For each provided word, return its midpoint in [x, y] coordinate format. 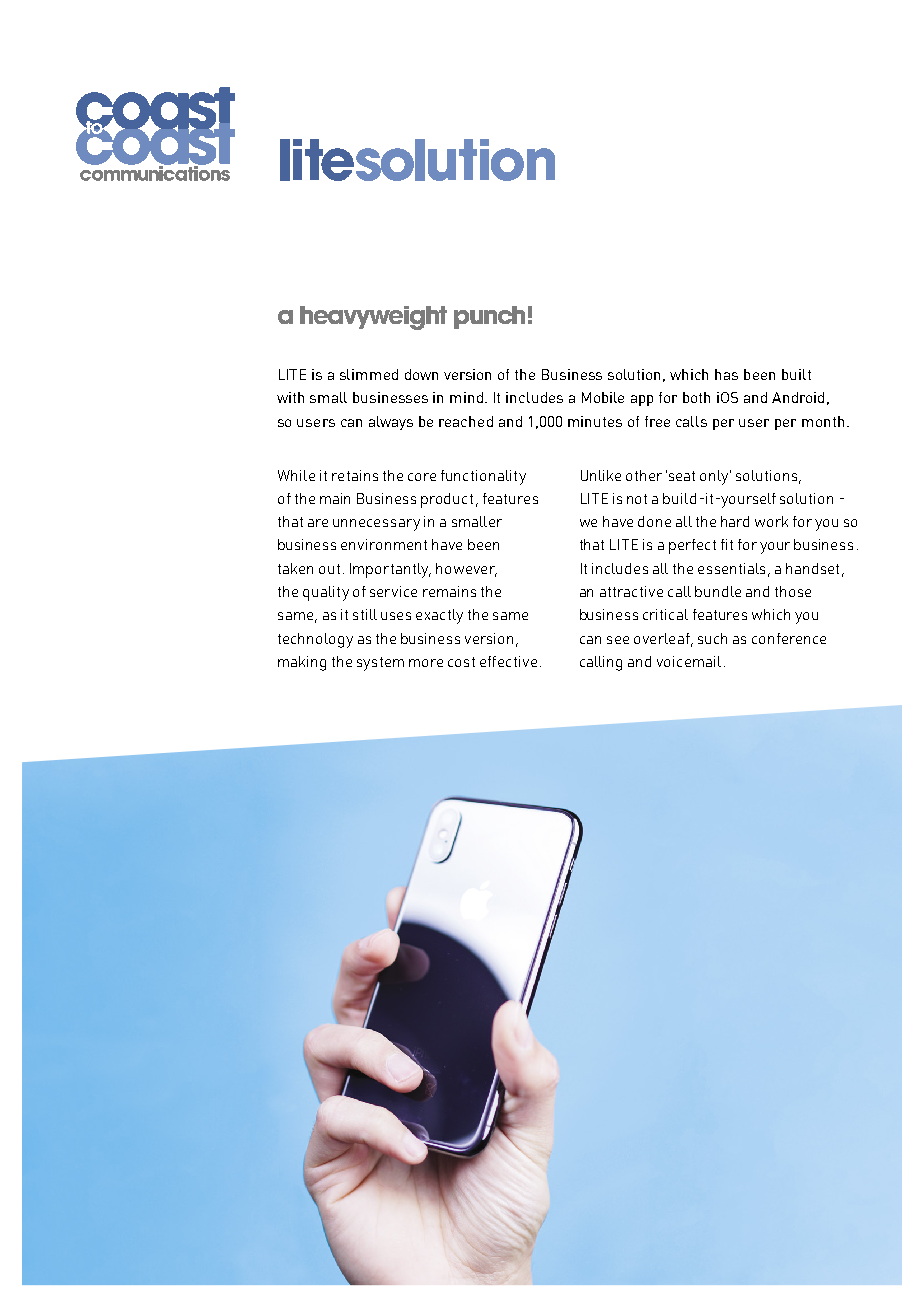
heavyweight [373, 318]
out [329, 569]
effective [508, 661]
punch [489, 317]
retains [355, 475]
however [466, 569]
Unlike [601, 475]
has [726, 374]
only [715, 477]
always [391, 423]
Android [798, 397]
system [380, 664]
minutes [595, 421]
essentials [731, 568]
